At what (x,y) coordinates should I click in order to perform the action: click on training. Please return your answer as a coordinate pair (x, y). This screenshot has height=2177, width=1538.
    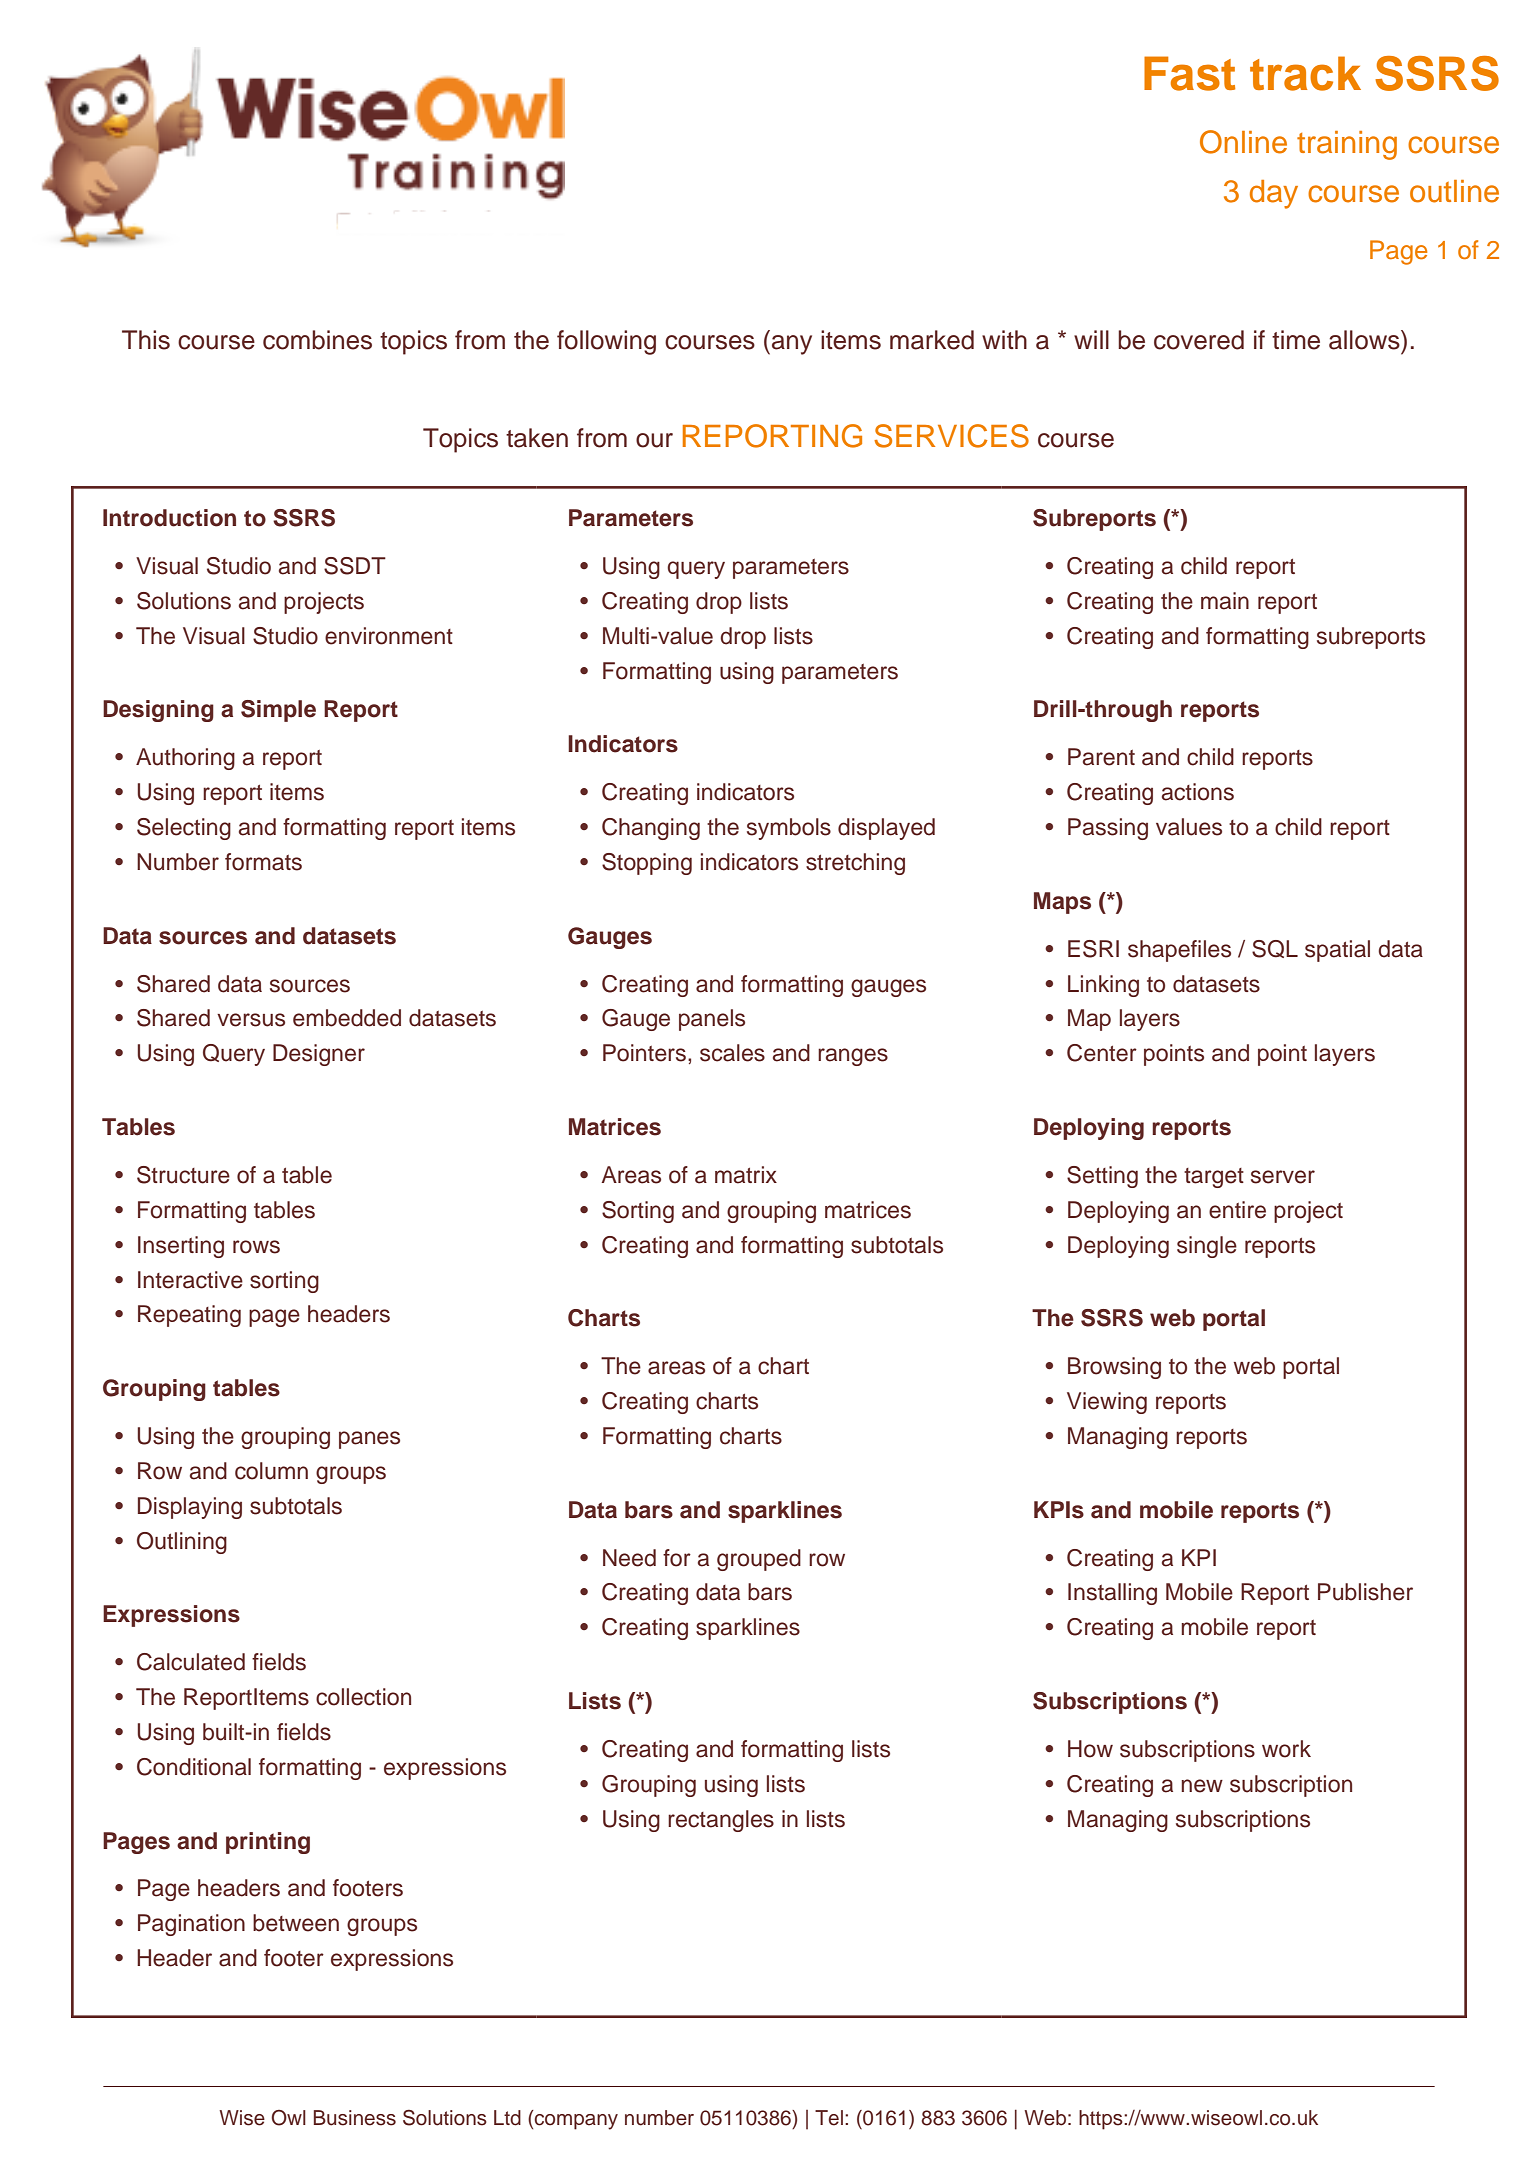
    Looking at the image, I should click on (1347, 145).
